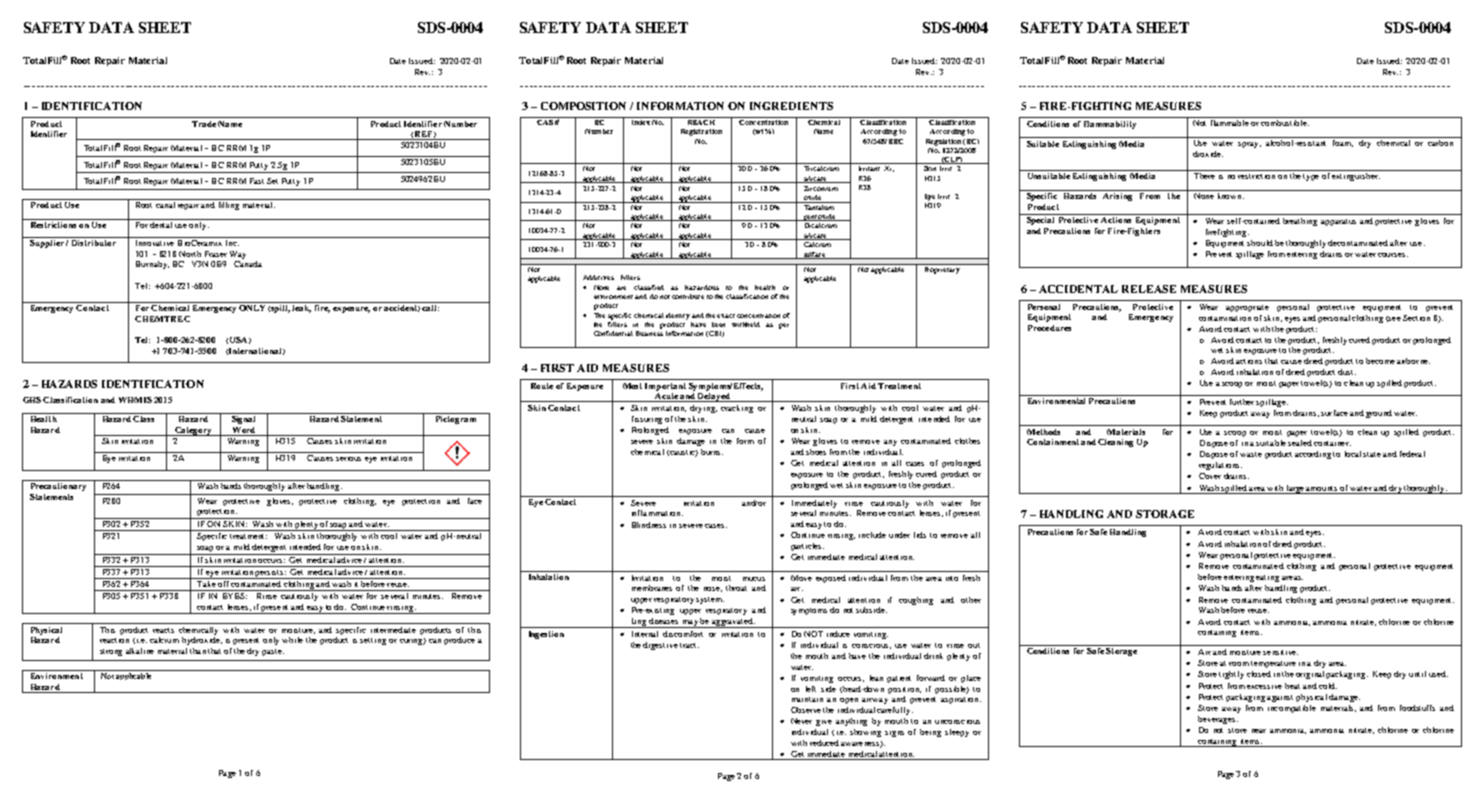 This screenshot has width=1483, height=812. What do you see at coordinates (301, 307) in the screenshot?
I see `leak` at bounding box center [301, 307].
